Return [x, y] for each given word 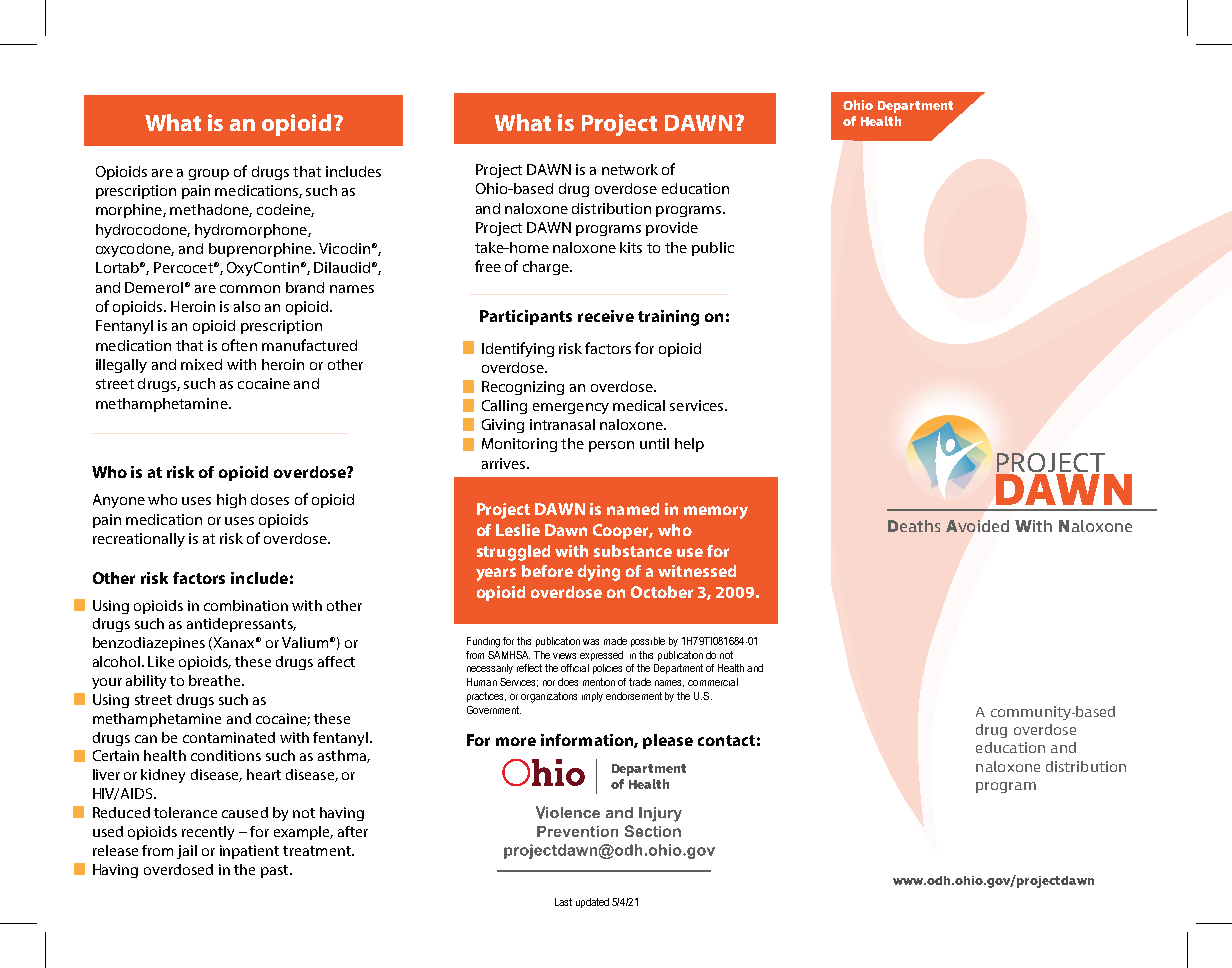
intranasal [562, 424]
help [689, 445]
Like [161, 661]
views [564, 656]
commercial [713, 682]
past [276, 871]
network [630, 169]
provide [672, 229]
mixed [201, 364]
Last [563, 902]
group [209, 174]
